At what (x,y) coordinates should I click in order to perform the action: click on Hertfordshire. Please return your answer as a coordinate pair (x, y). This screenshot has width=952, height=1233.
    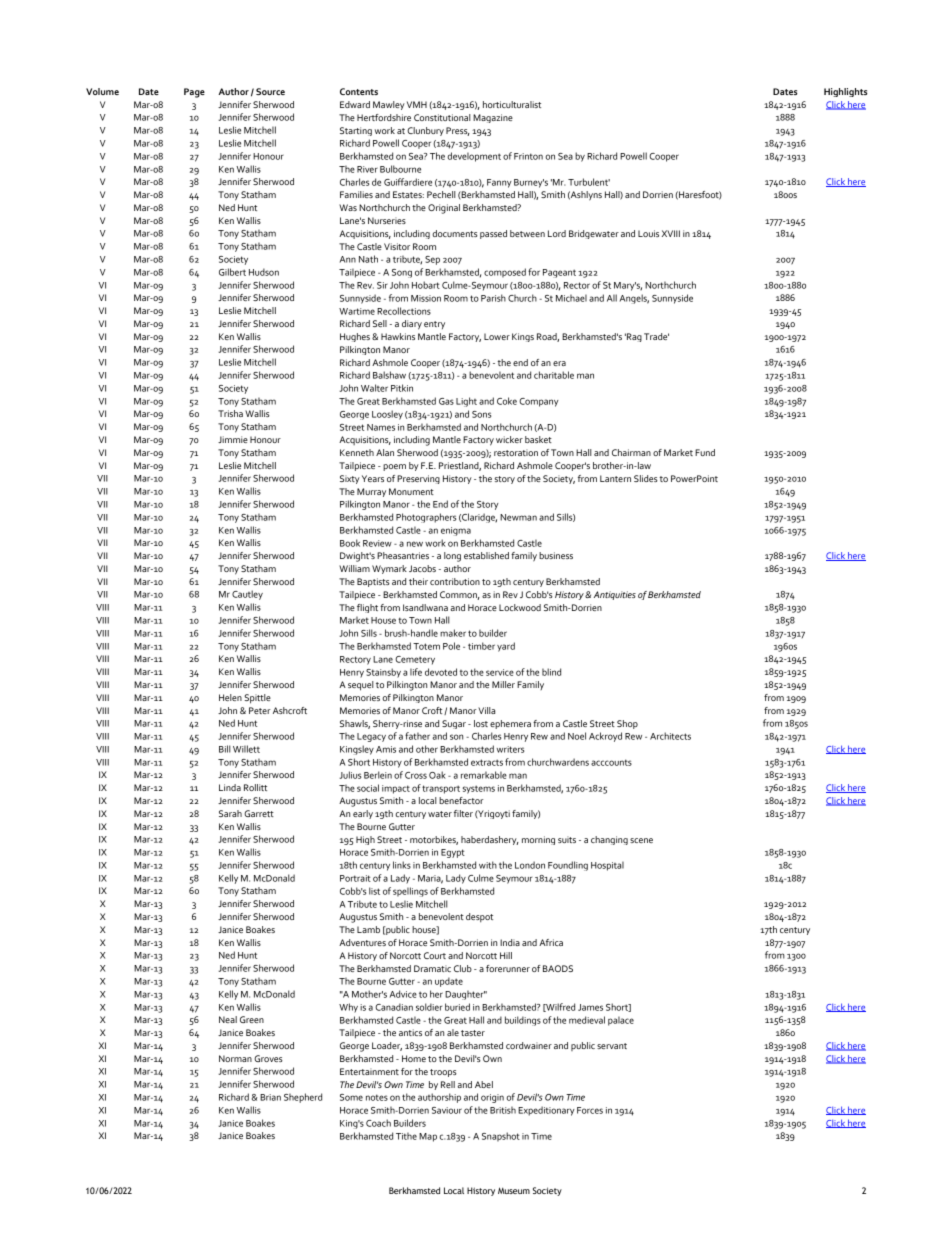
    Looking at the image, I should click on (384, 117).
